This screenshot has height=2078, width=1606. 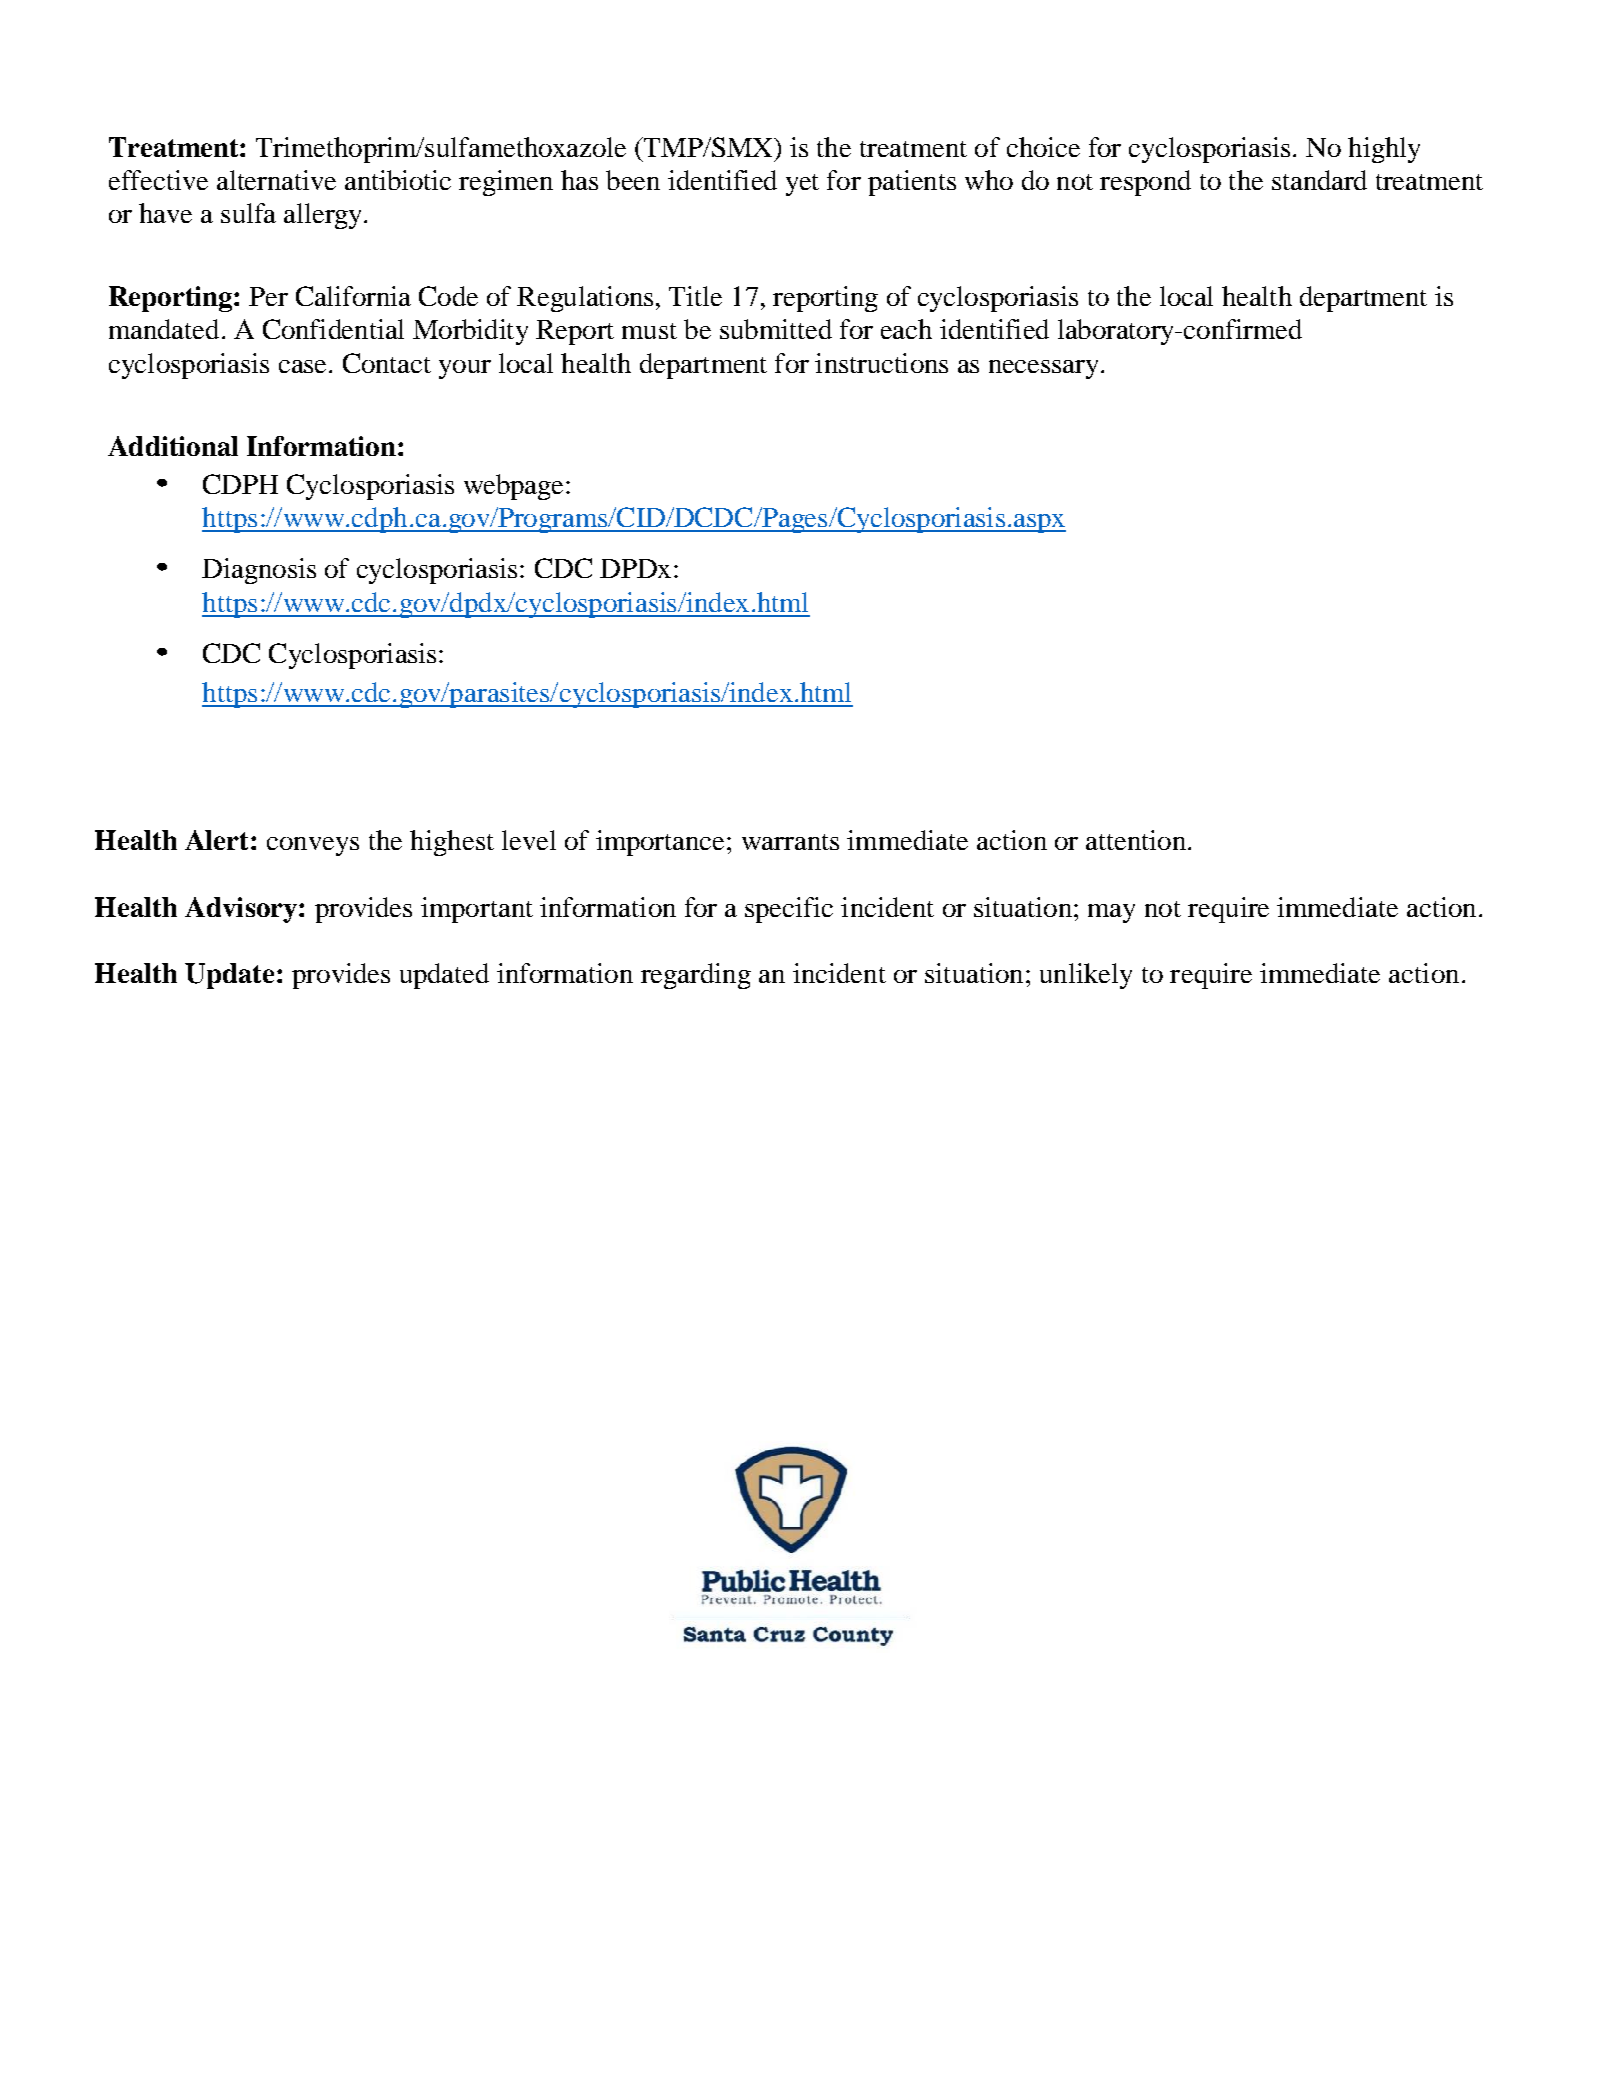 I want to click on regarding, so click(x=696, y=976).
